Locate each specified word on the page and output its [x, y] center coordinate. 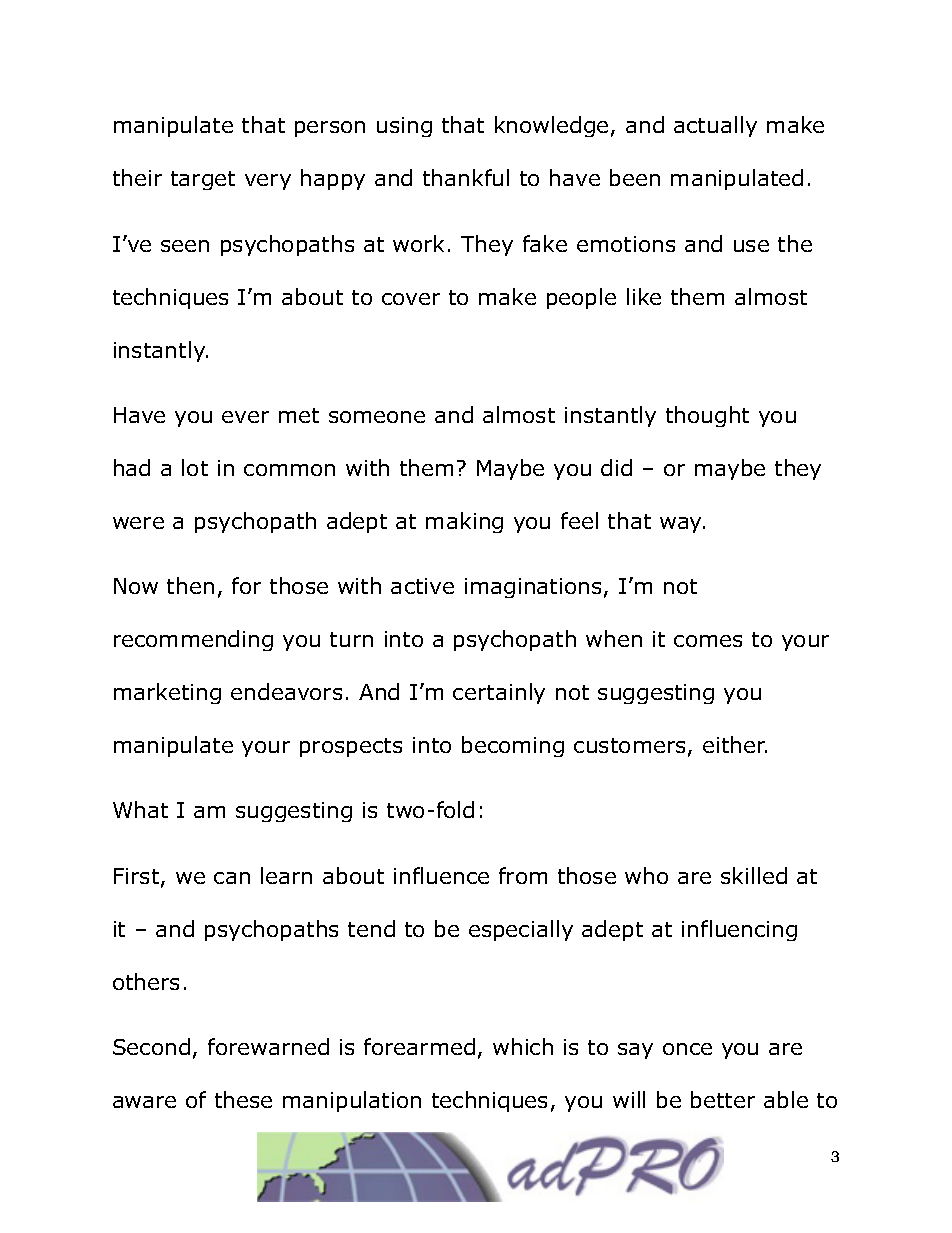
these [243, 1099]
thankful [466, 177]
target [203, 180]
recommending [193, 640]
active [422, 586]
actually [715, 126]
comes [708, 641]
